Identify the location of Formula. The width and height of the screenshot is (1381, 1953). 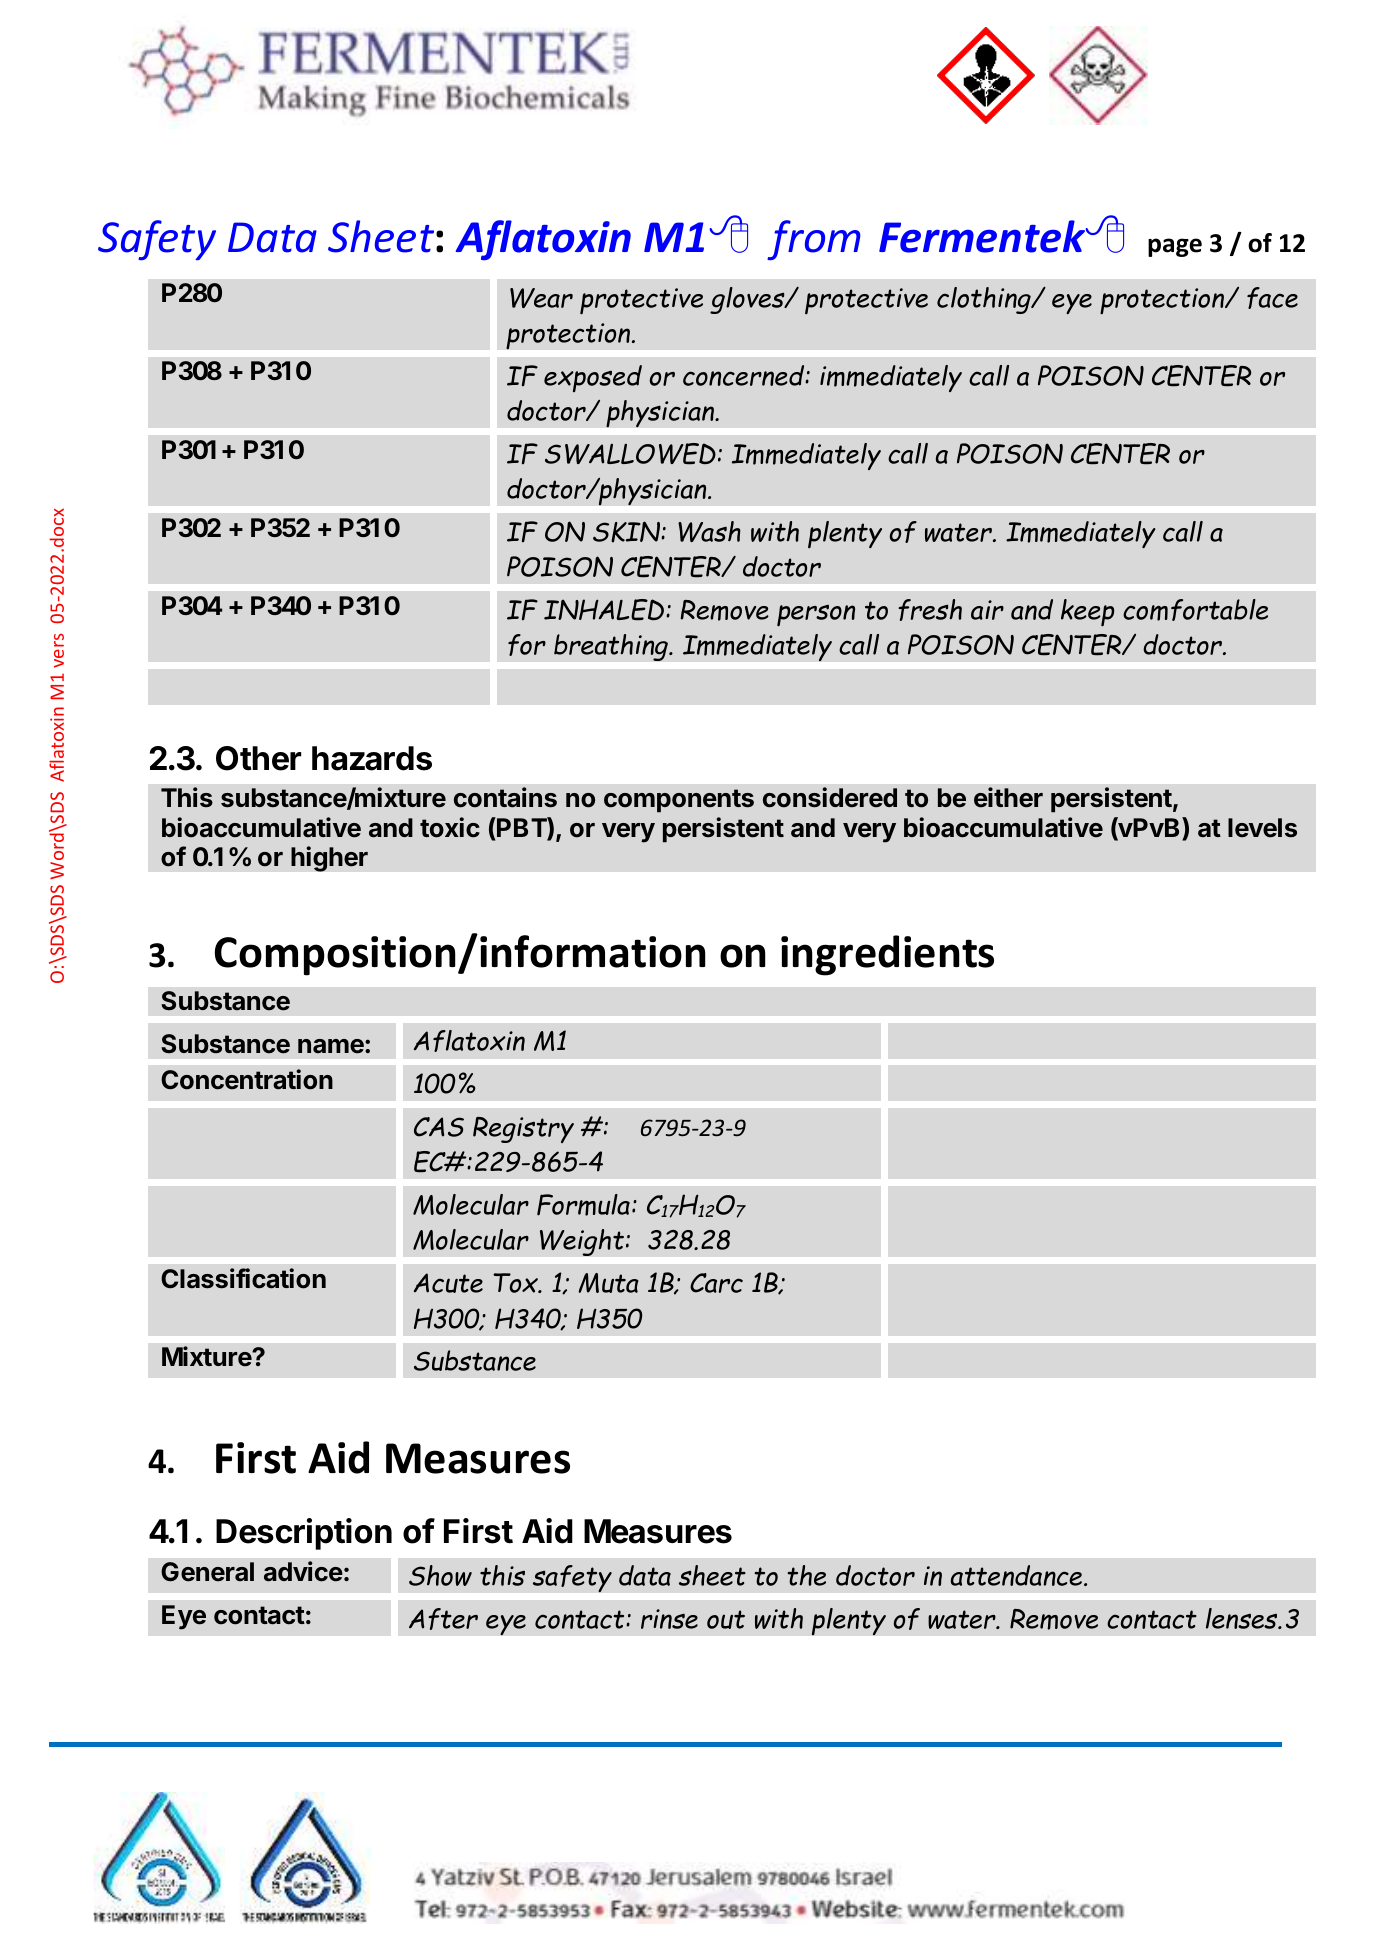
(583, 1205).
